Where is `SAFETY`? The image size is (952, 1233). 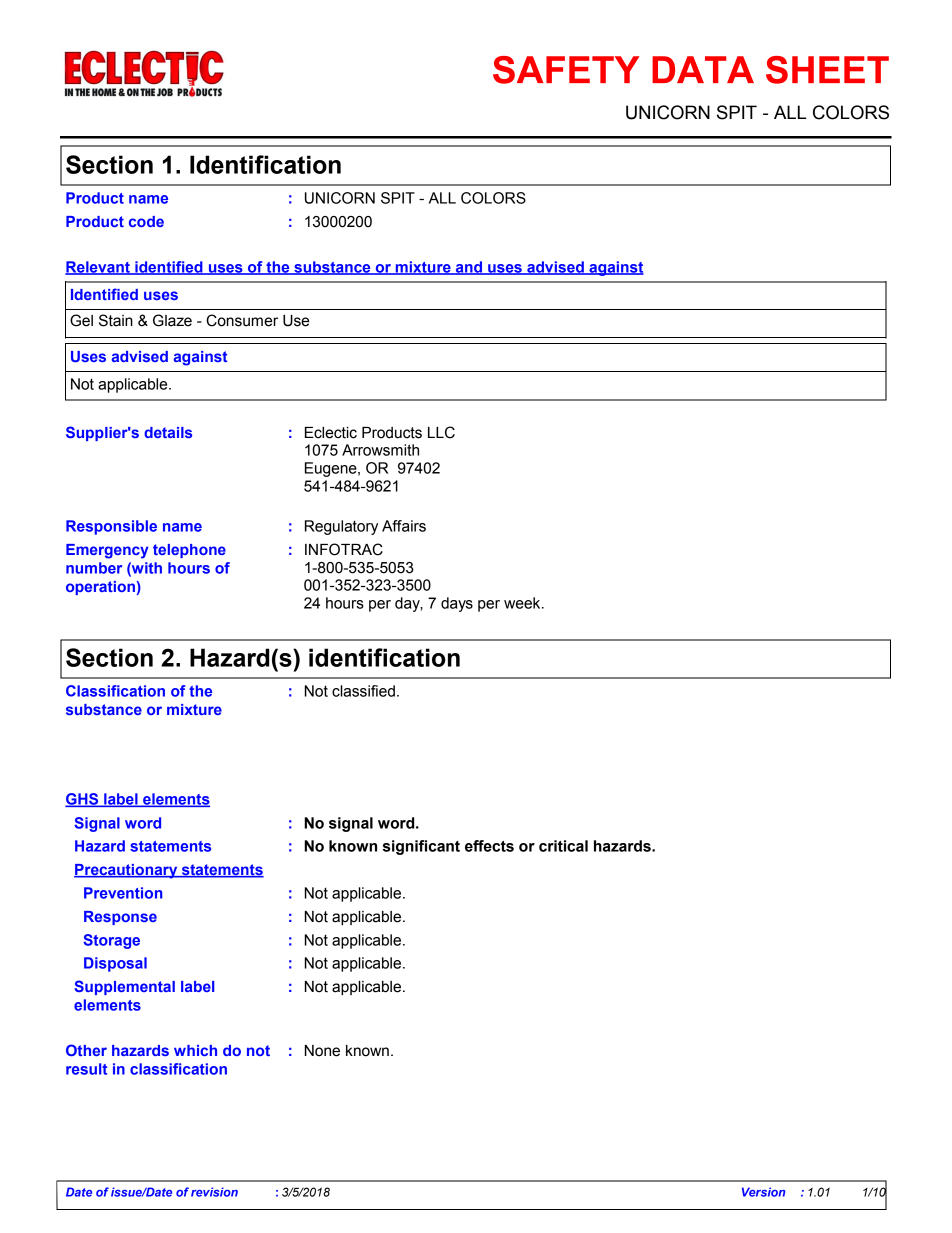
SAFETY is located at coordinates (566, 70).
